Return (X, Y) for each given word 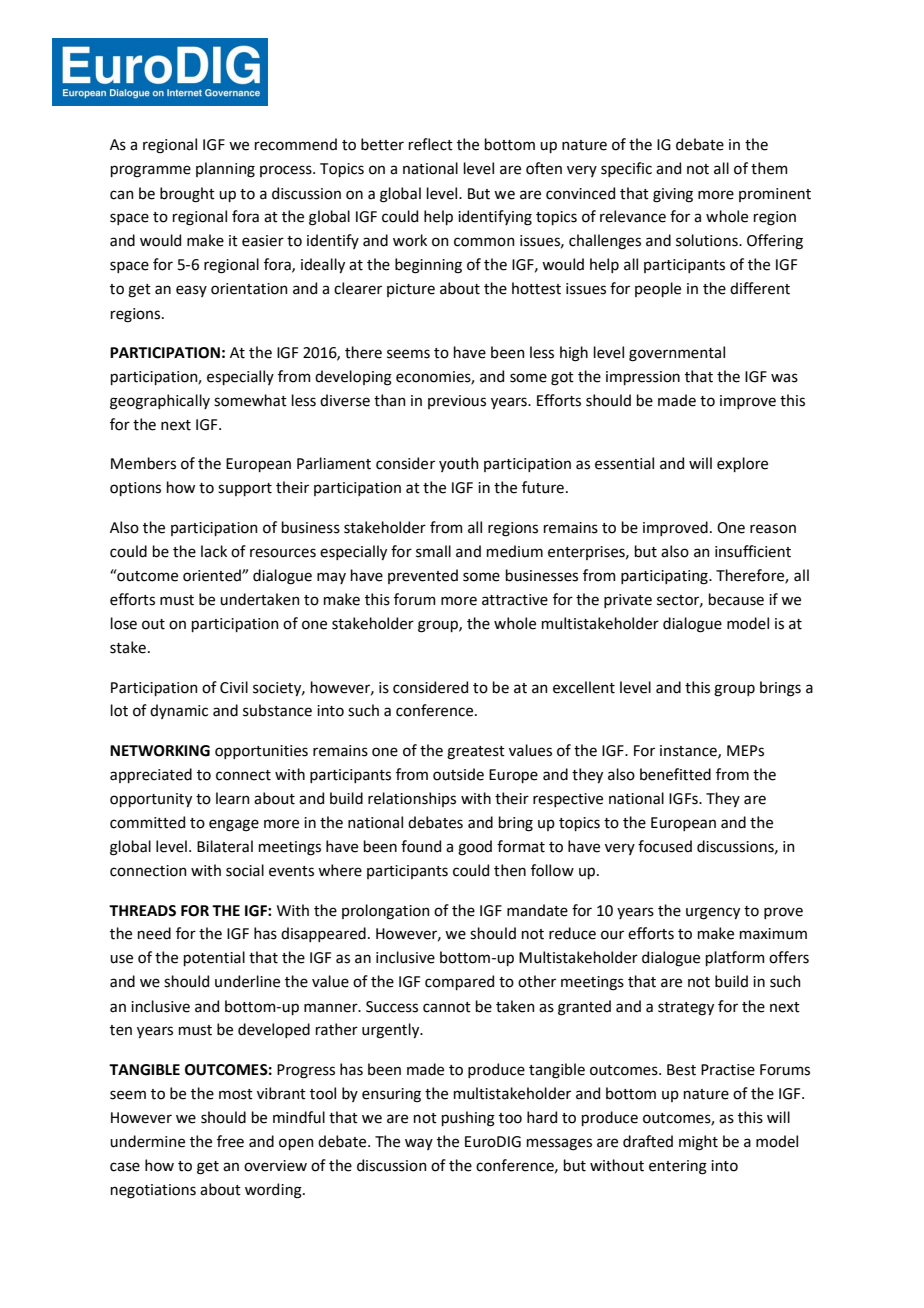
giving (673, 195)
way (419, 1144)
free (230, 1141)
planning (225, 170)
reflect (431, 144)
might (698, 1143)
